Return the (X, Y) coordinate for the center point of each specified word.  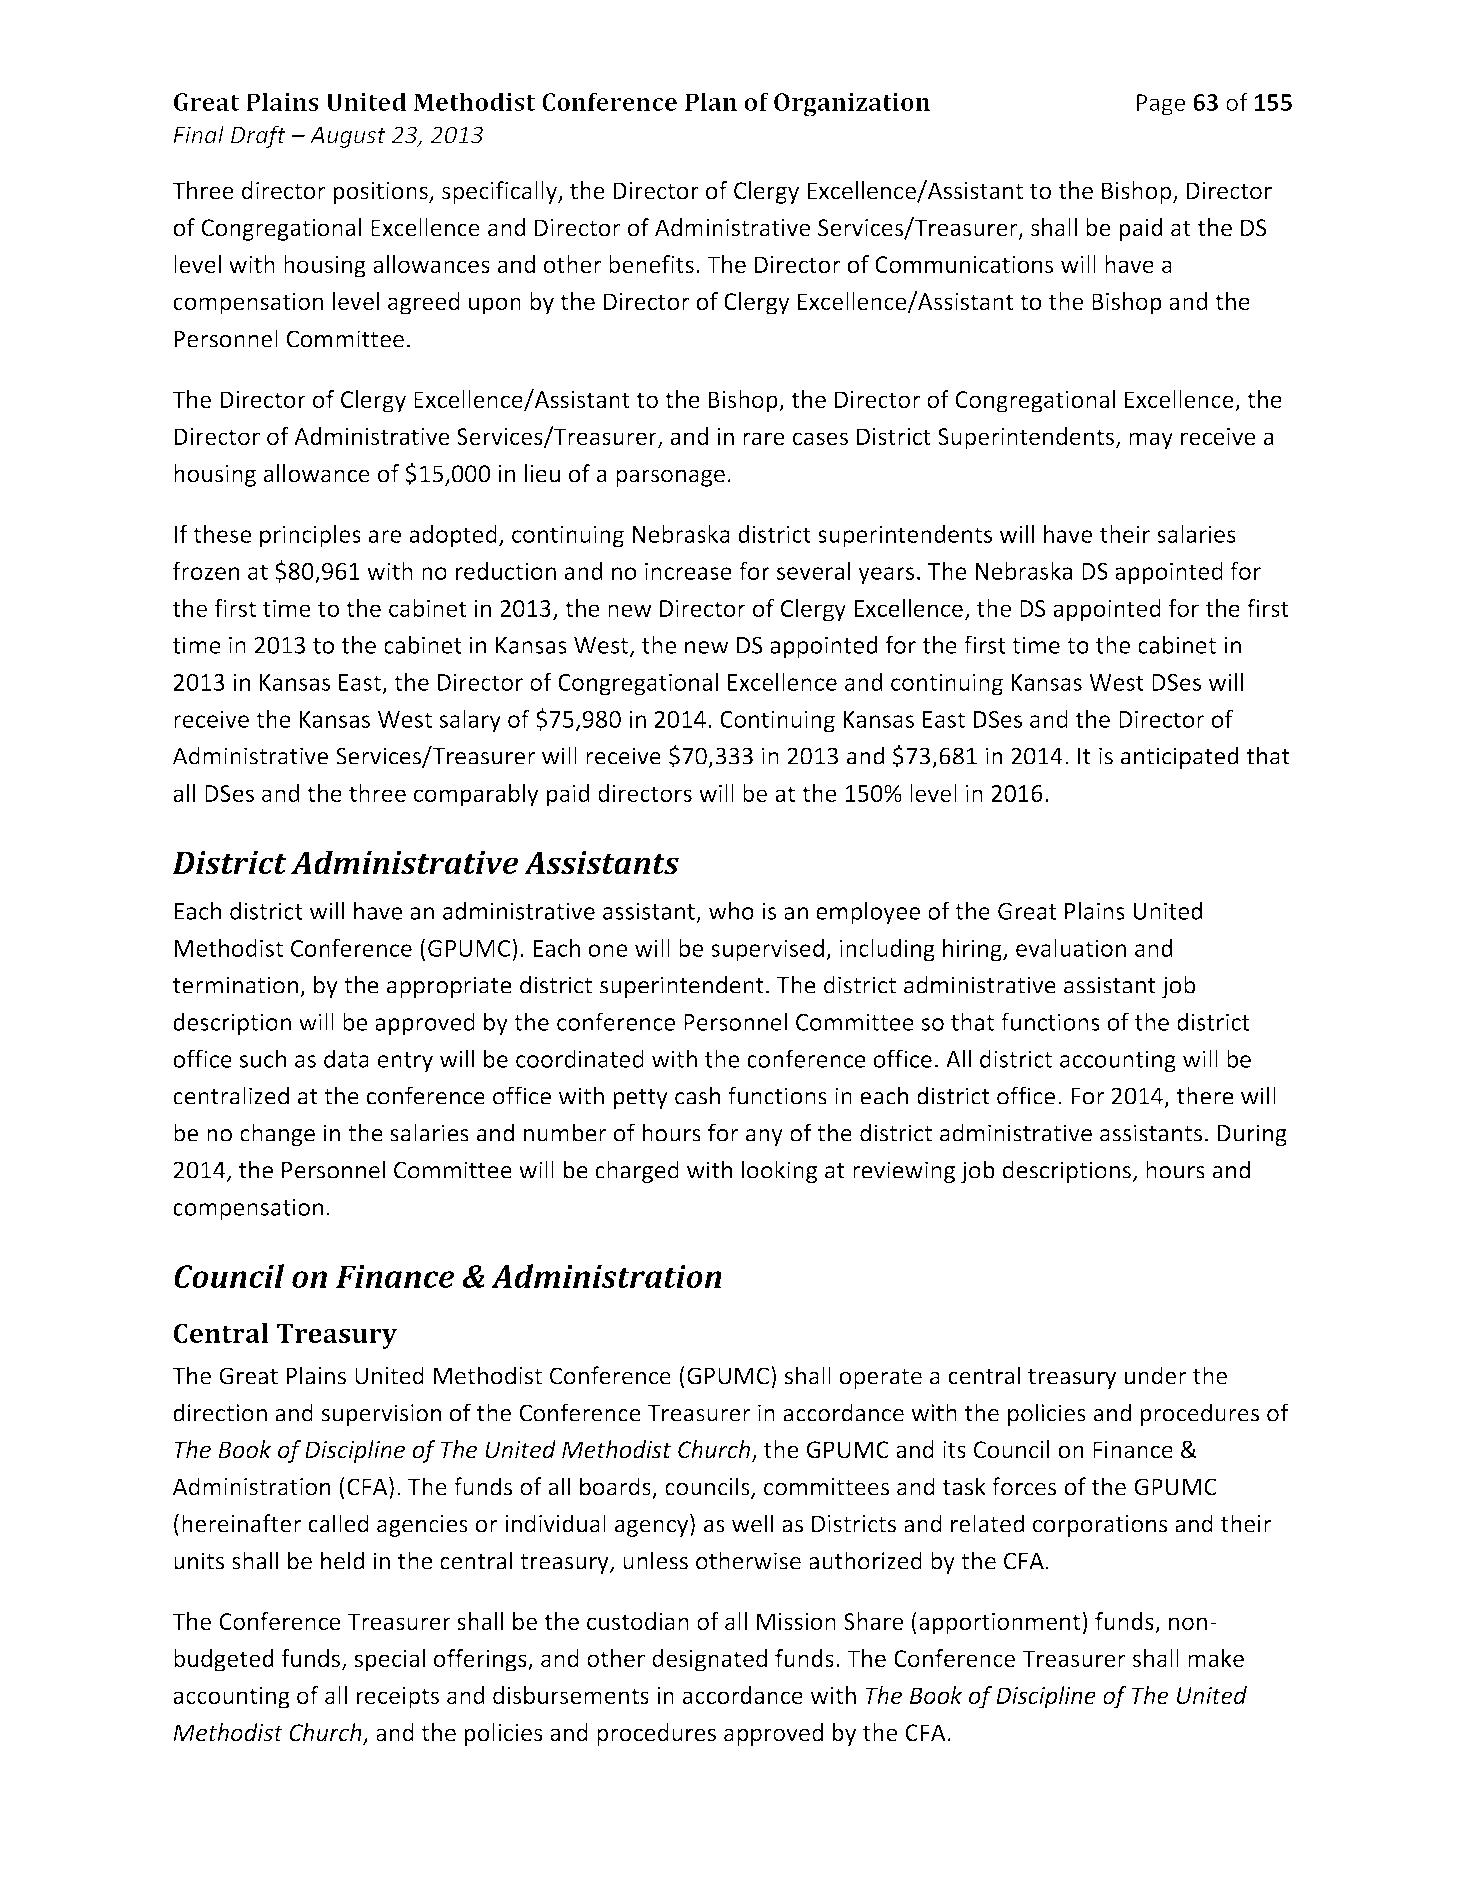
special (389, 1660)
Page (1161, 105)
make (1216, 1658)
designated (709, 1660)
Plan (711, 101)
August (348, 137)
